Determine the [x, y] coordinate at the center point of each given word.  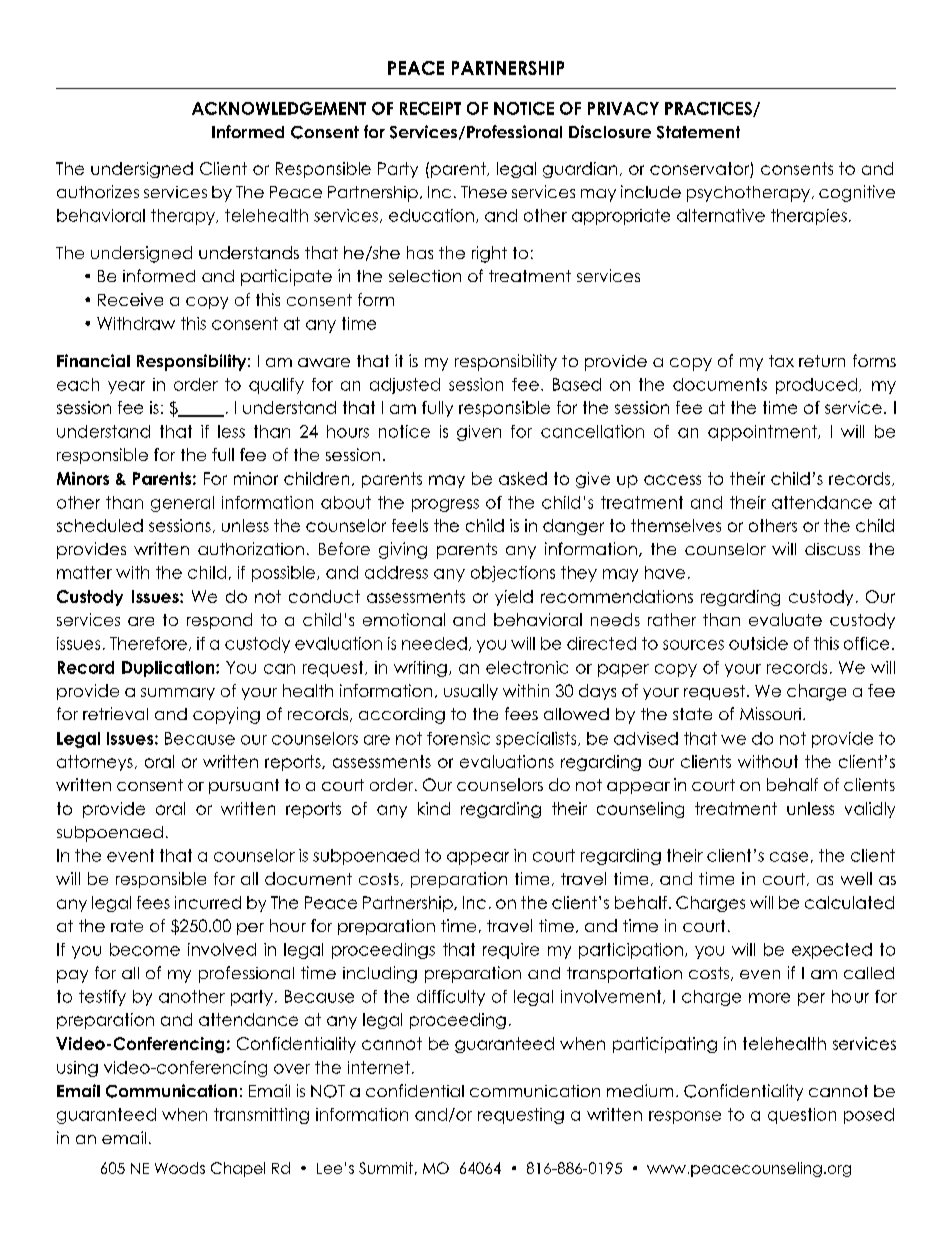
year [126, 387]
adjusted [405, 386]
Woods [180, 1168]
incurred [208, 902]
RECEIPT [430, 108]
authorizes [98, 191]
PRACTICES [709, 109]
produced [816, 386]
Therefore [148, 643]
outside [758, 643]
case [789, 857]
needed [434, 643]
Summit [386, 1168]
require [511, 951]
